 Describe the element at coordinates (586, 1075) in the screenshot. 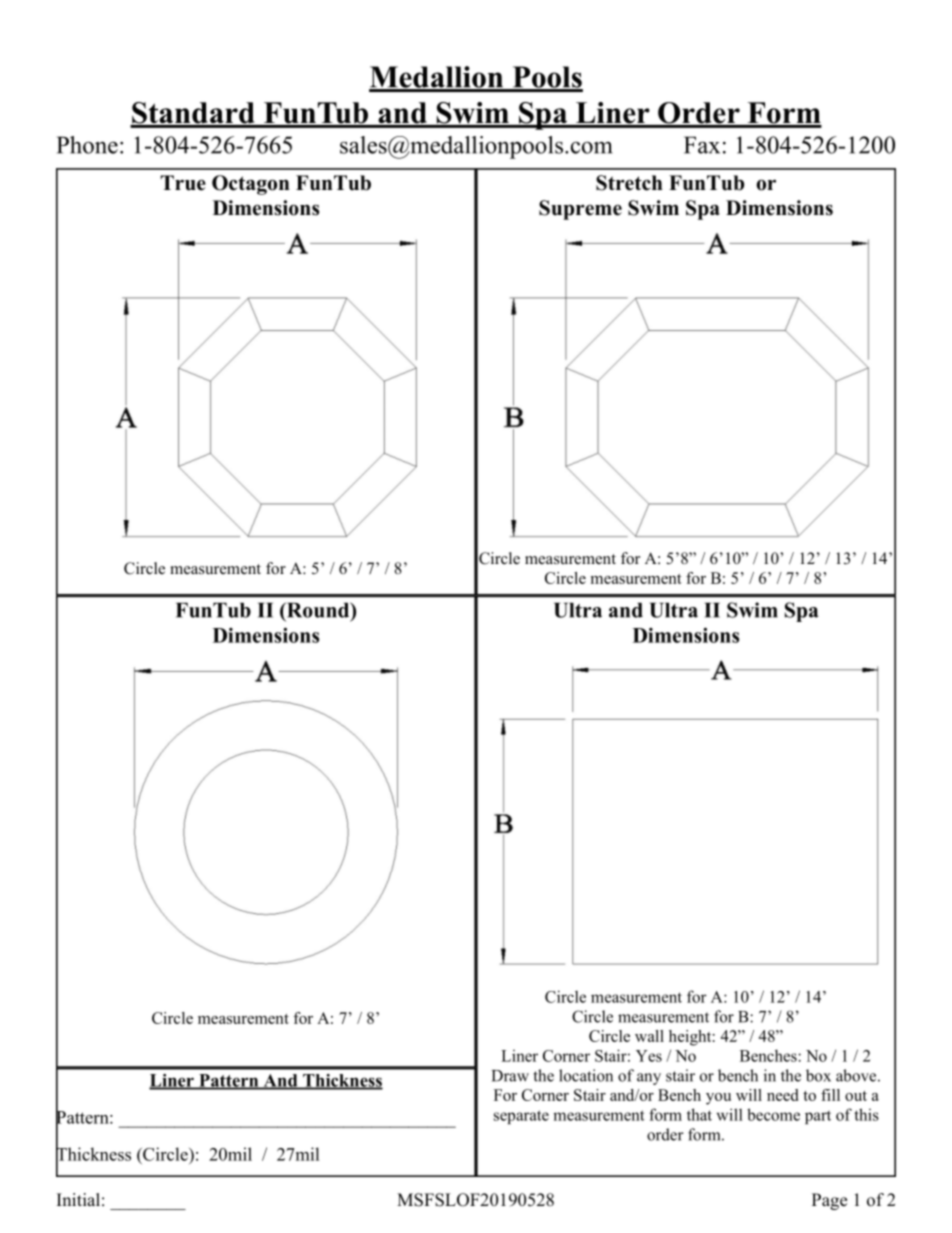

I see `location` at that location.
